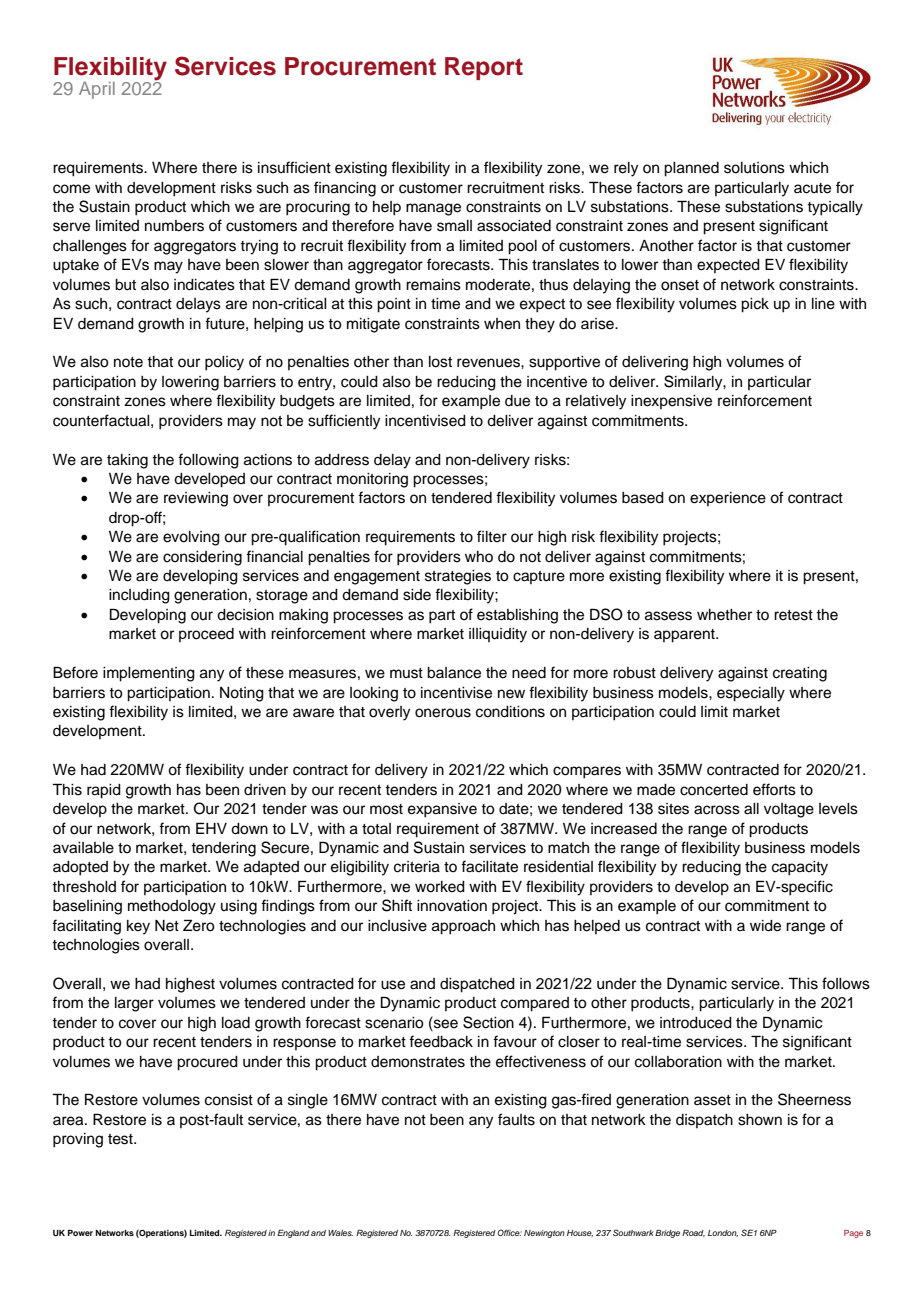 The height and width of the screenshot is (1308, 924). Describe the element at coordinates (484, 68) in the screenshot. I see `Report` at that location.
